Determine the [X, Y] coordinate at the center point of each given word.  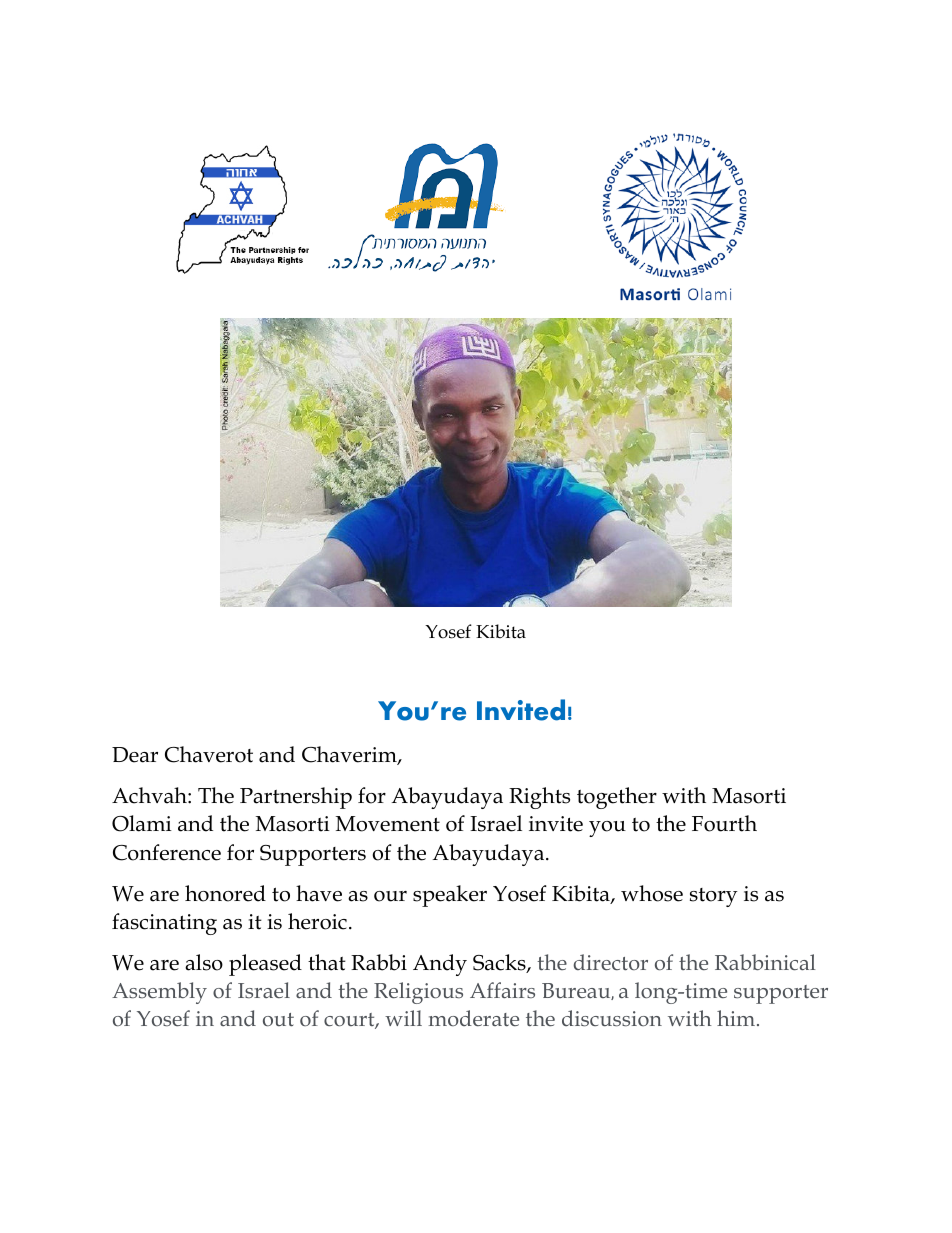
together [617, 798]
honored [225, 893]
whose [652, 893]
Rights [539, 798]
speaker [450, 896]
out [278, 1019]
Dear [135, 755]
